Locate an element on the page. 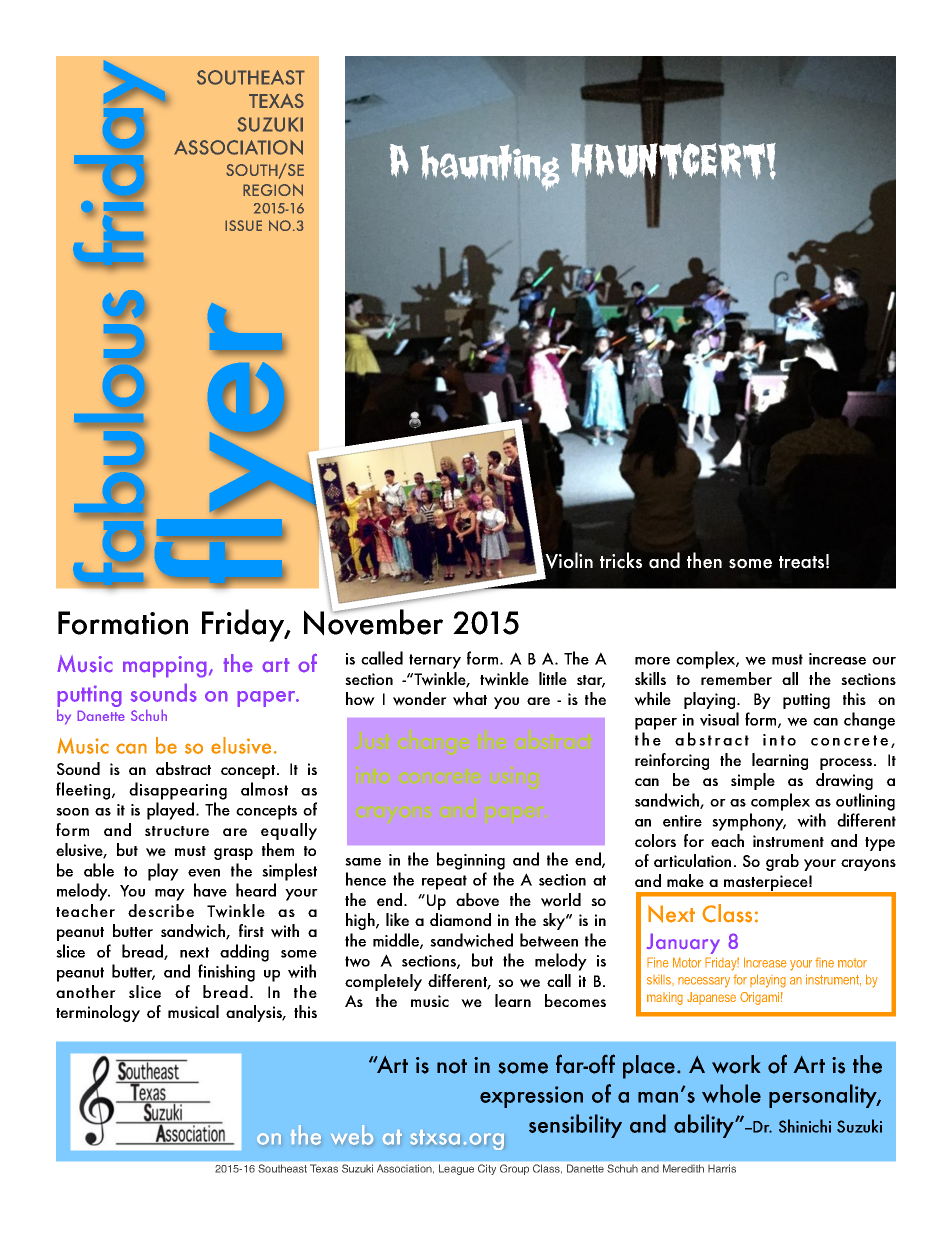  mapping is located at coordinates (165, 667).
